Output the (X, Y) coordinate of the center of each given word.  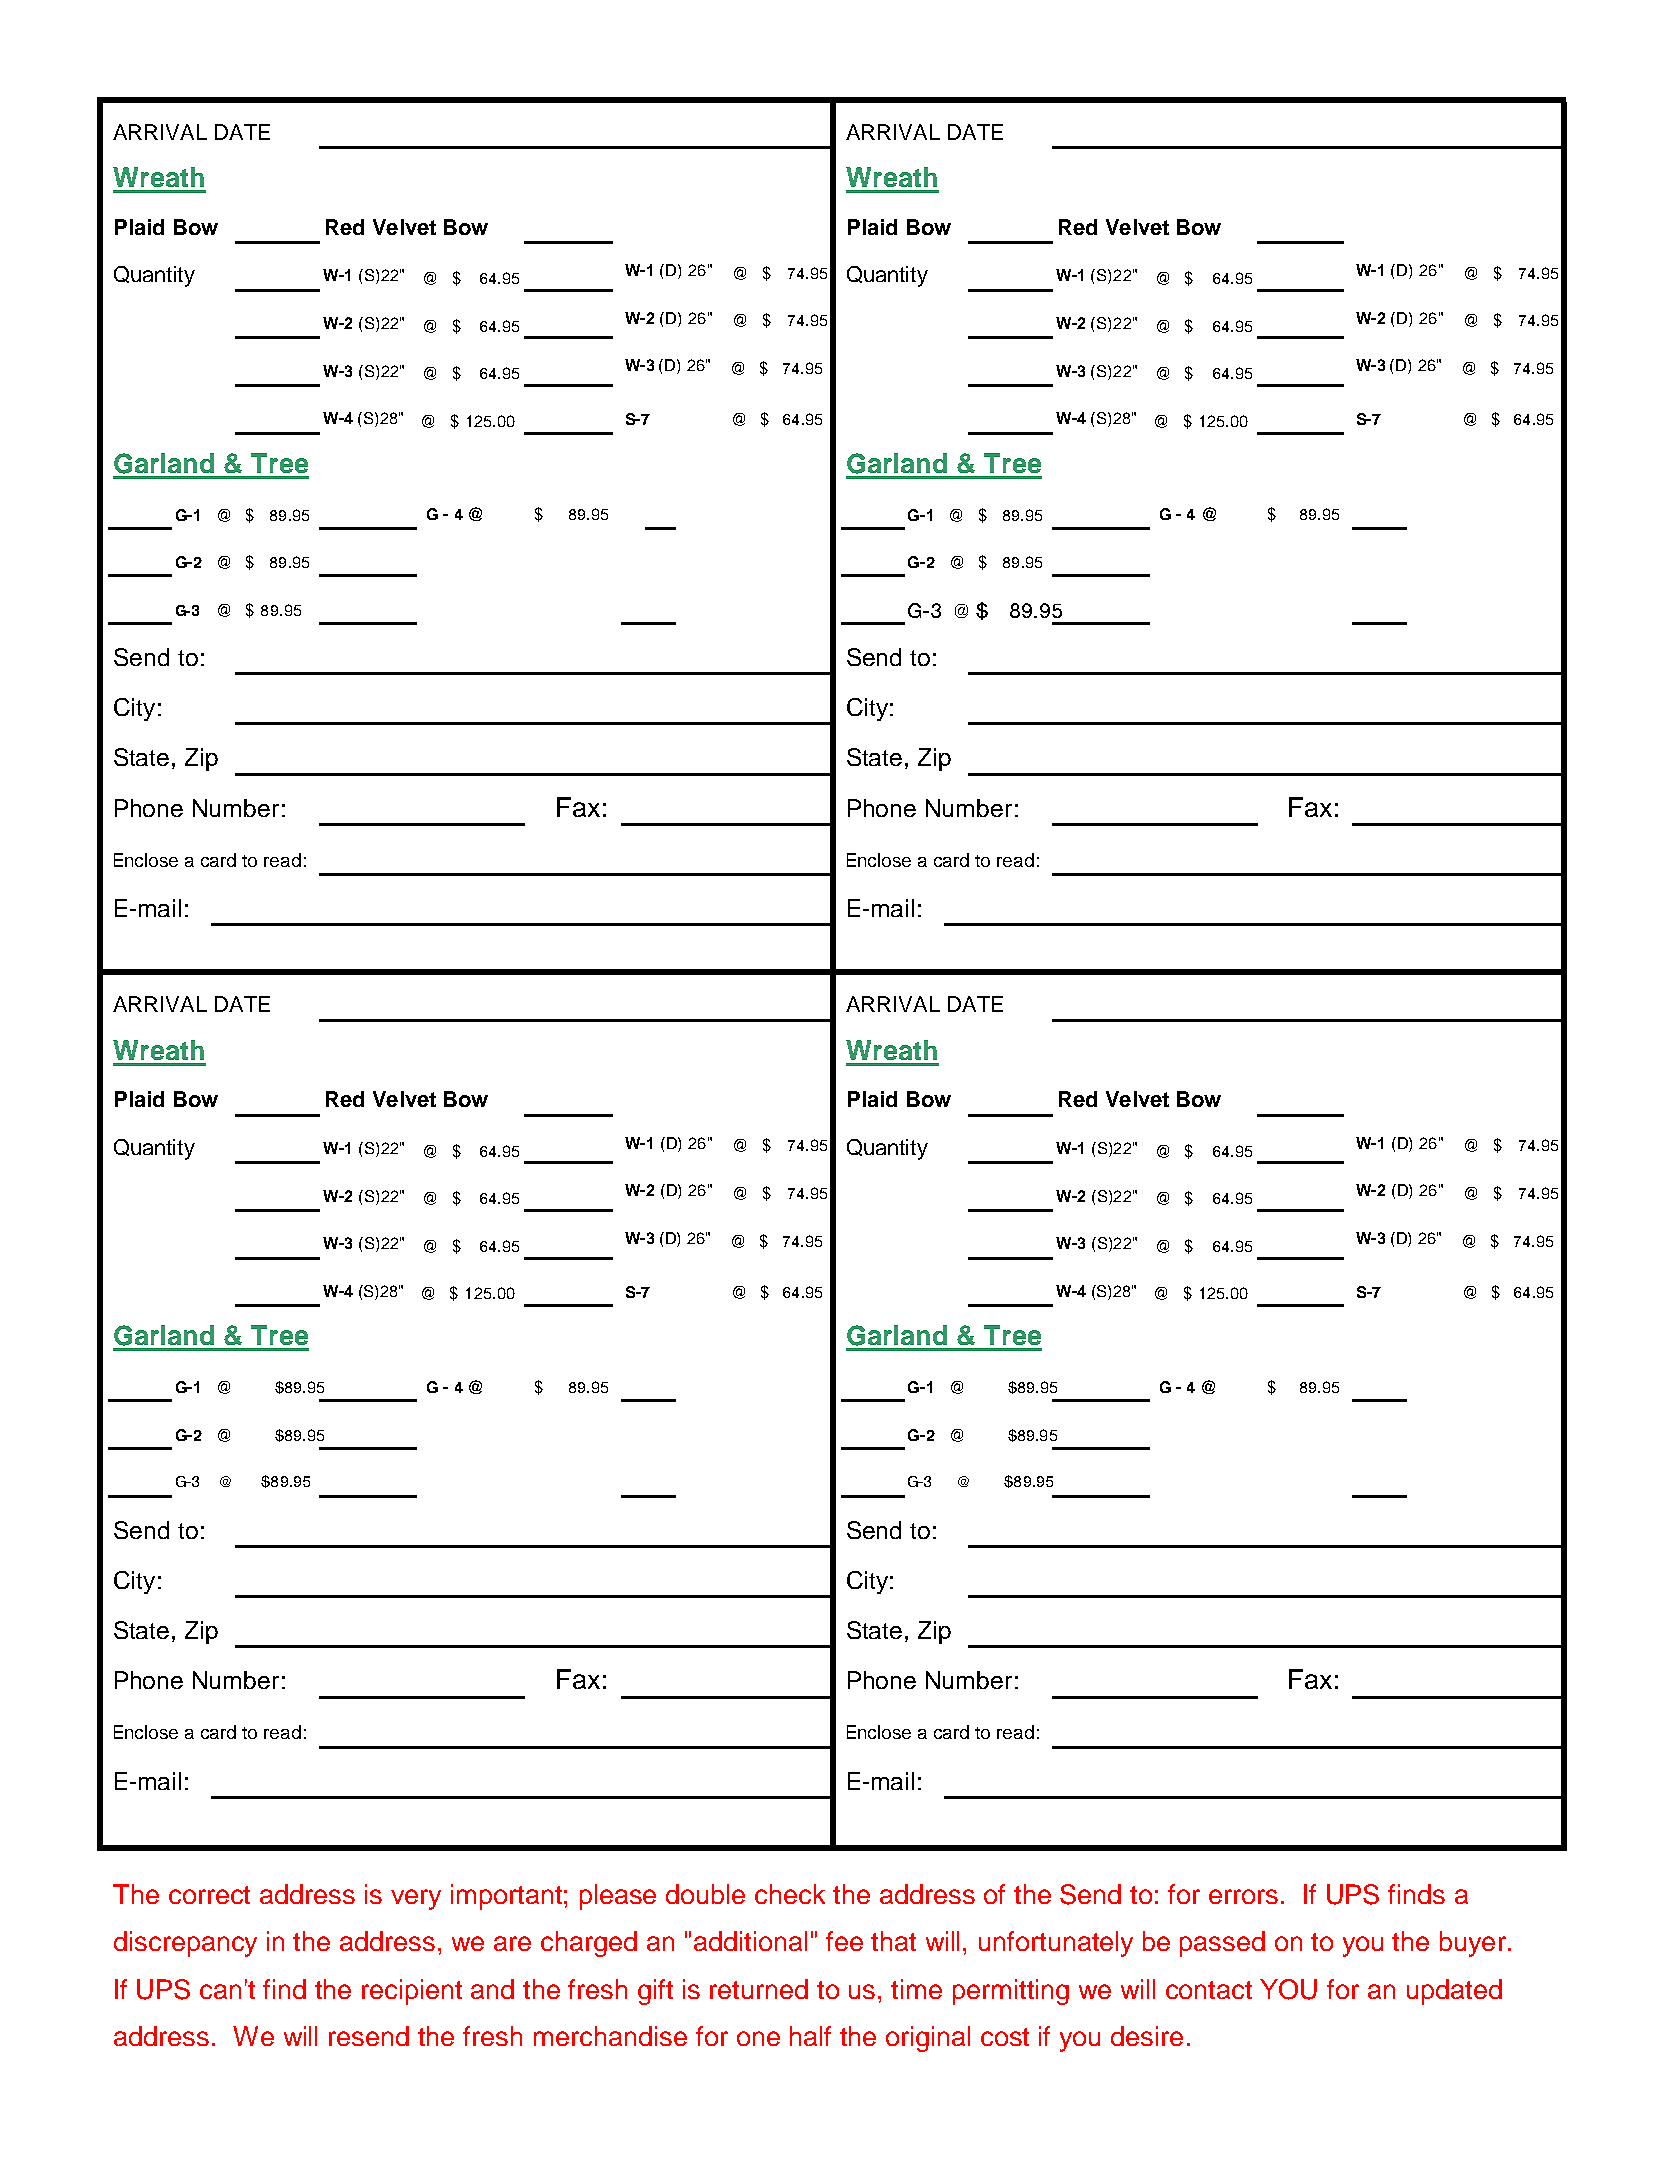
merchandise (610, 2036)
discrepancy (185, 1944)
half (810, 2036)
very (416, 1899)
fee (844, 1941)
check (790, 1894)
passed (1222, 1944)
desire (1147, 2036)
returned (759, 1989)
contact (1209, 1990)
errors (1243, 1896)
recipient (412, 1992)
